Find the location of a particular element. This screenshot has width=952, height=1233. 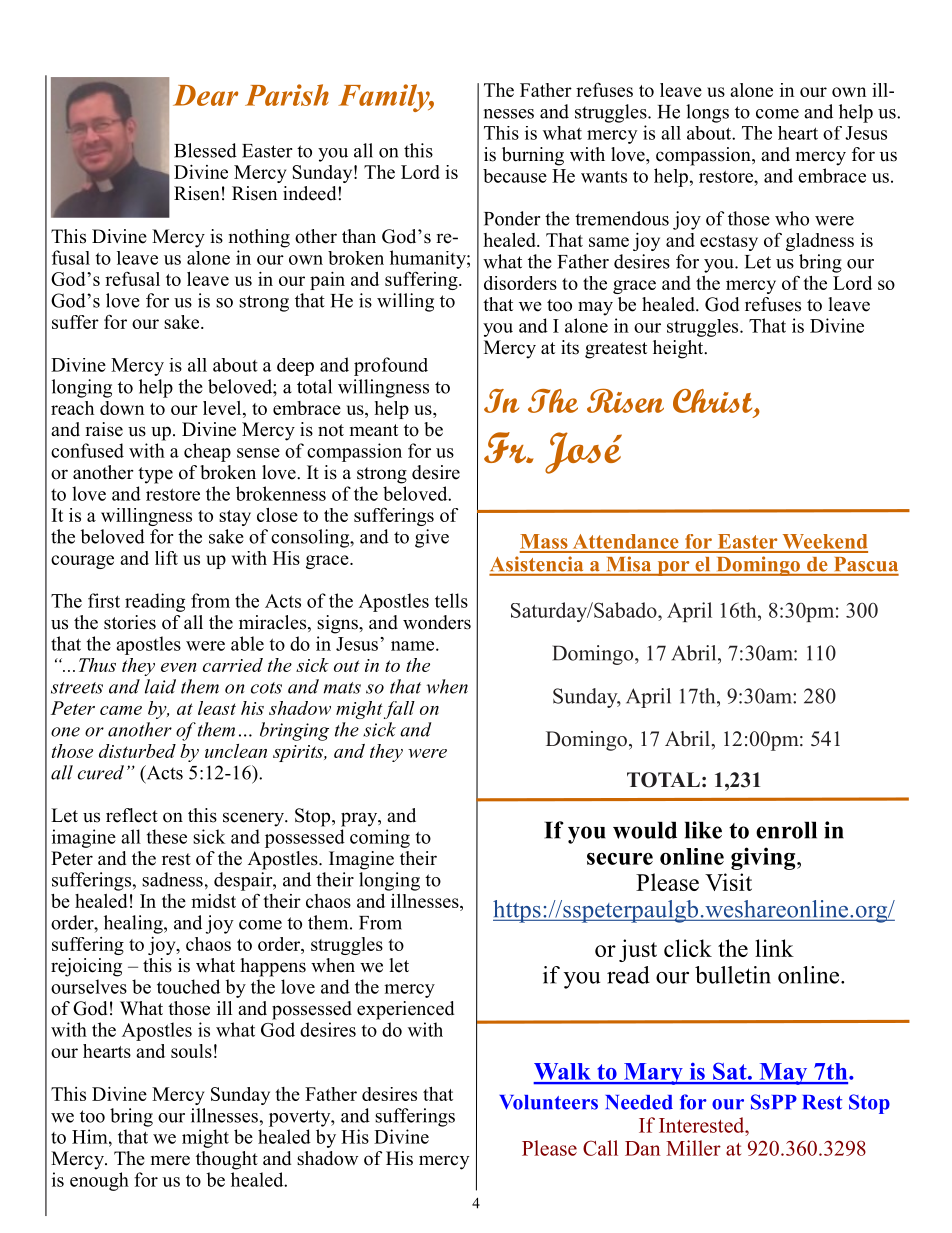

disturbed is located at coordinates (137, 751).
